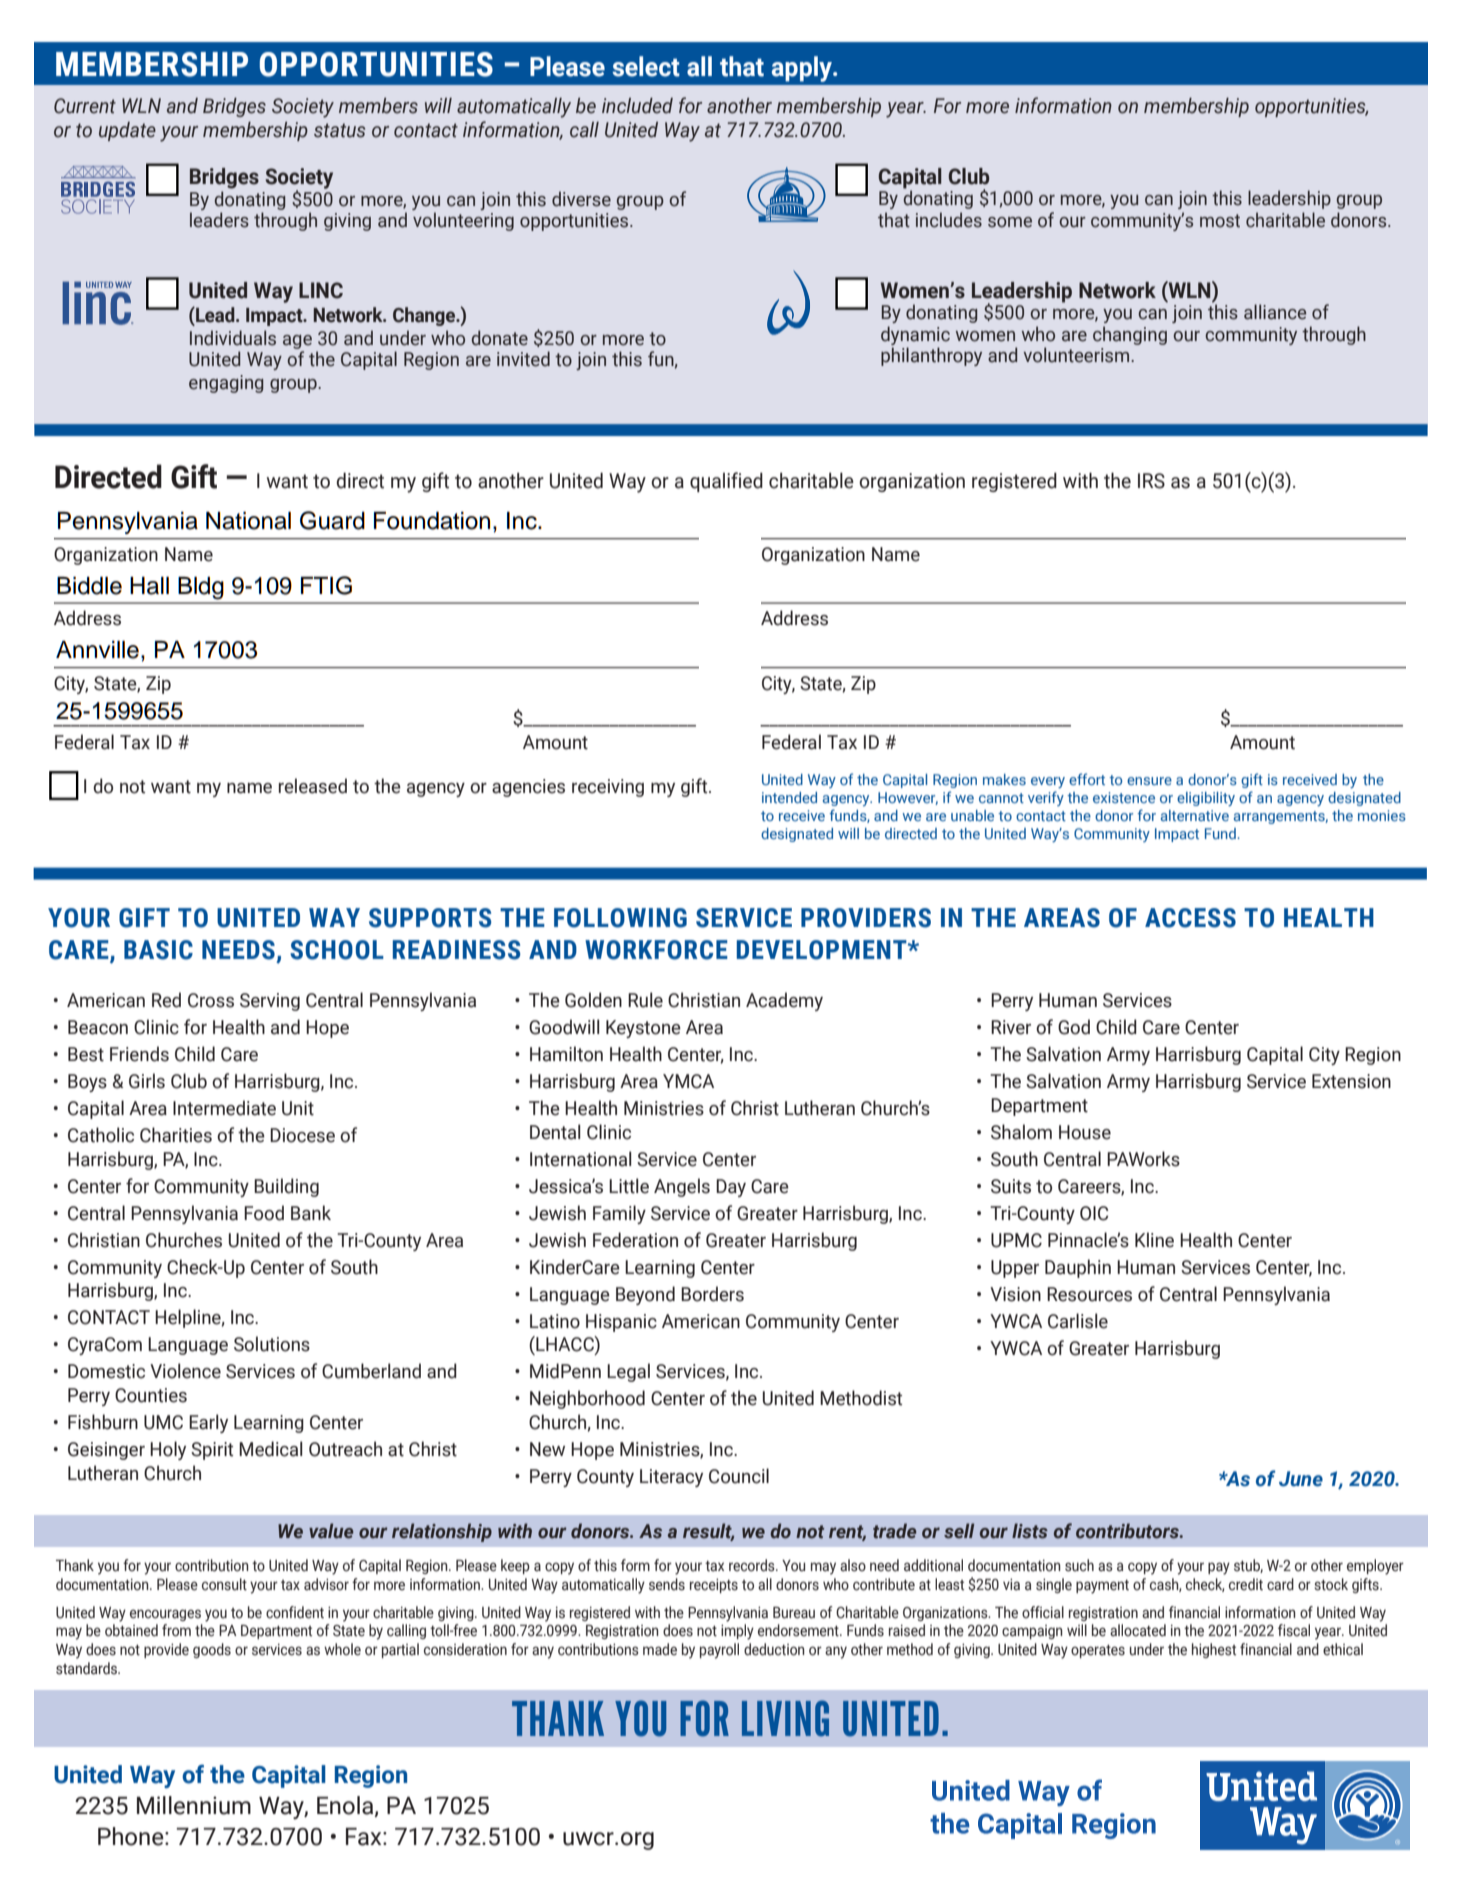 This image has width=1462, height=1891. I want to click on included, so click(637, 106).
